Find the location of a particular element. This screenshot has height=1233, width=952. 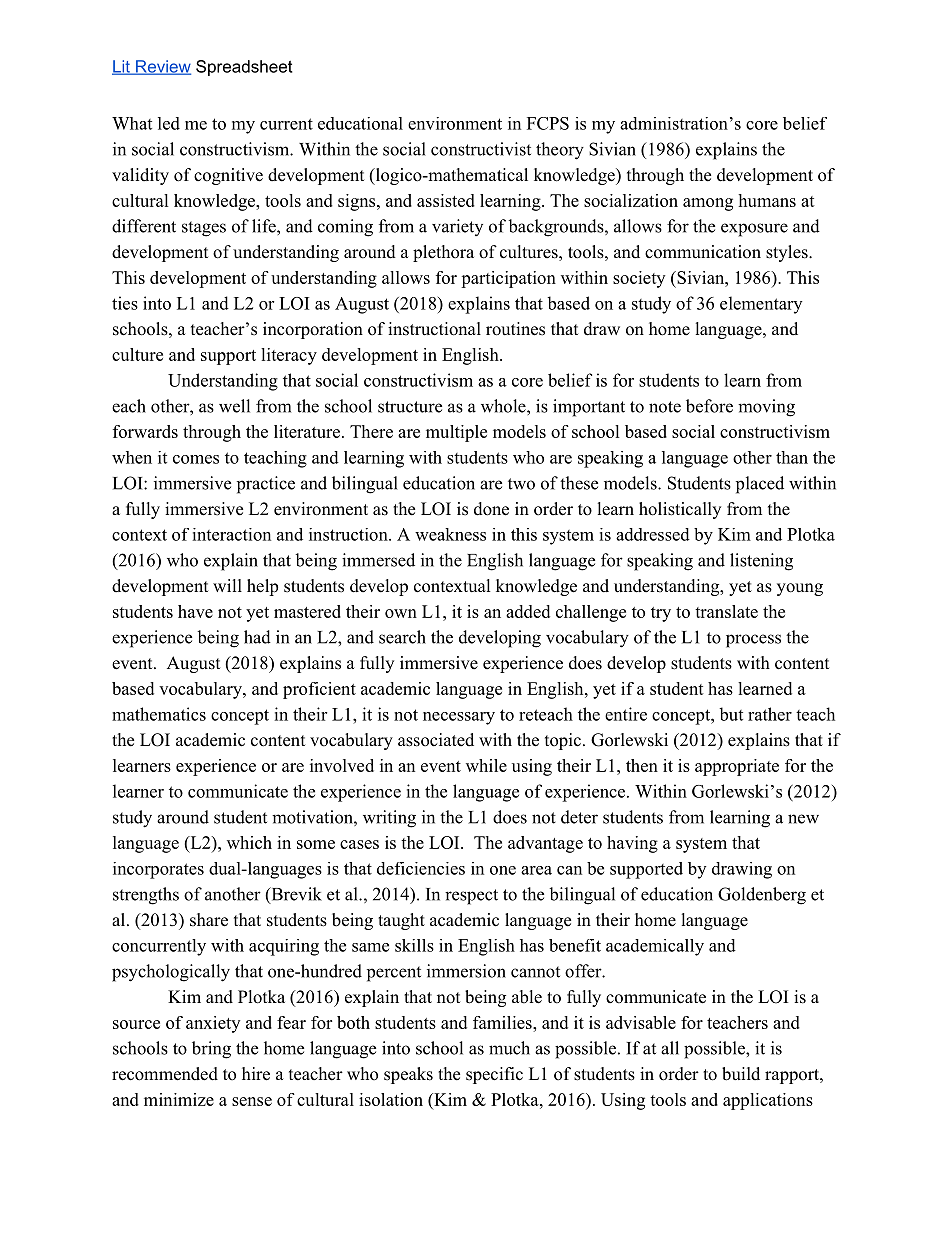

constructivist is located at coordinates (481, 149).
